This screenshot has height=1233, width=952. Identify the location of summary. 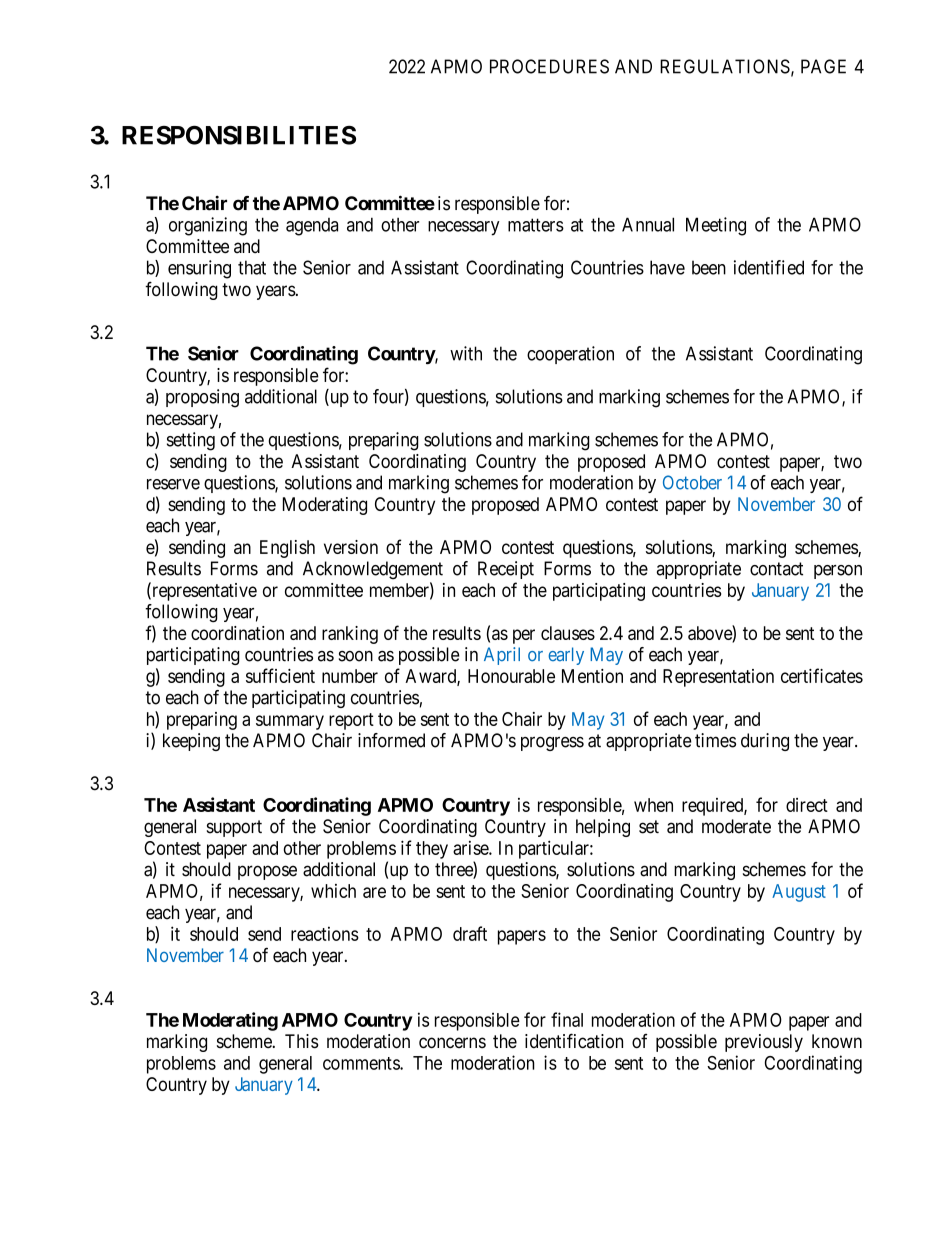
(290, 722).
